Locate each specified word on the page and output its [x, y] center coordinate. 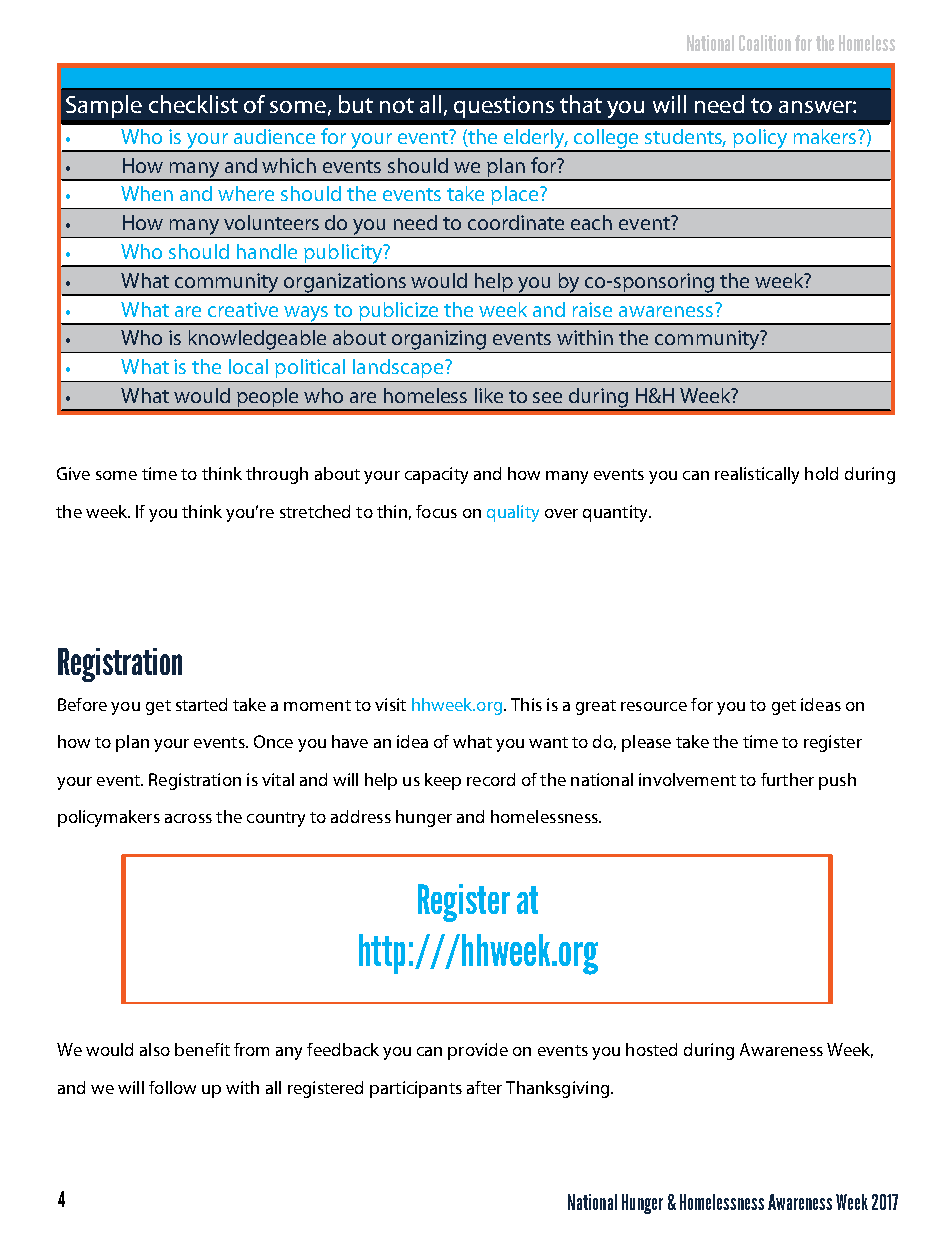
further [787, 779]
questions [504, 107]
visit [390, 704]
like [489, 395]
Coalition [765, 43]
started [201, 704]
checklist [193, 104]
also [155, 1049]
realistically [757, 475]
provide [478, 1051]
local [248, 366]
